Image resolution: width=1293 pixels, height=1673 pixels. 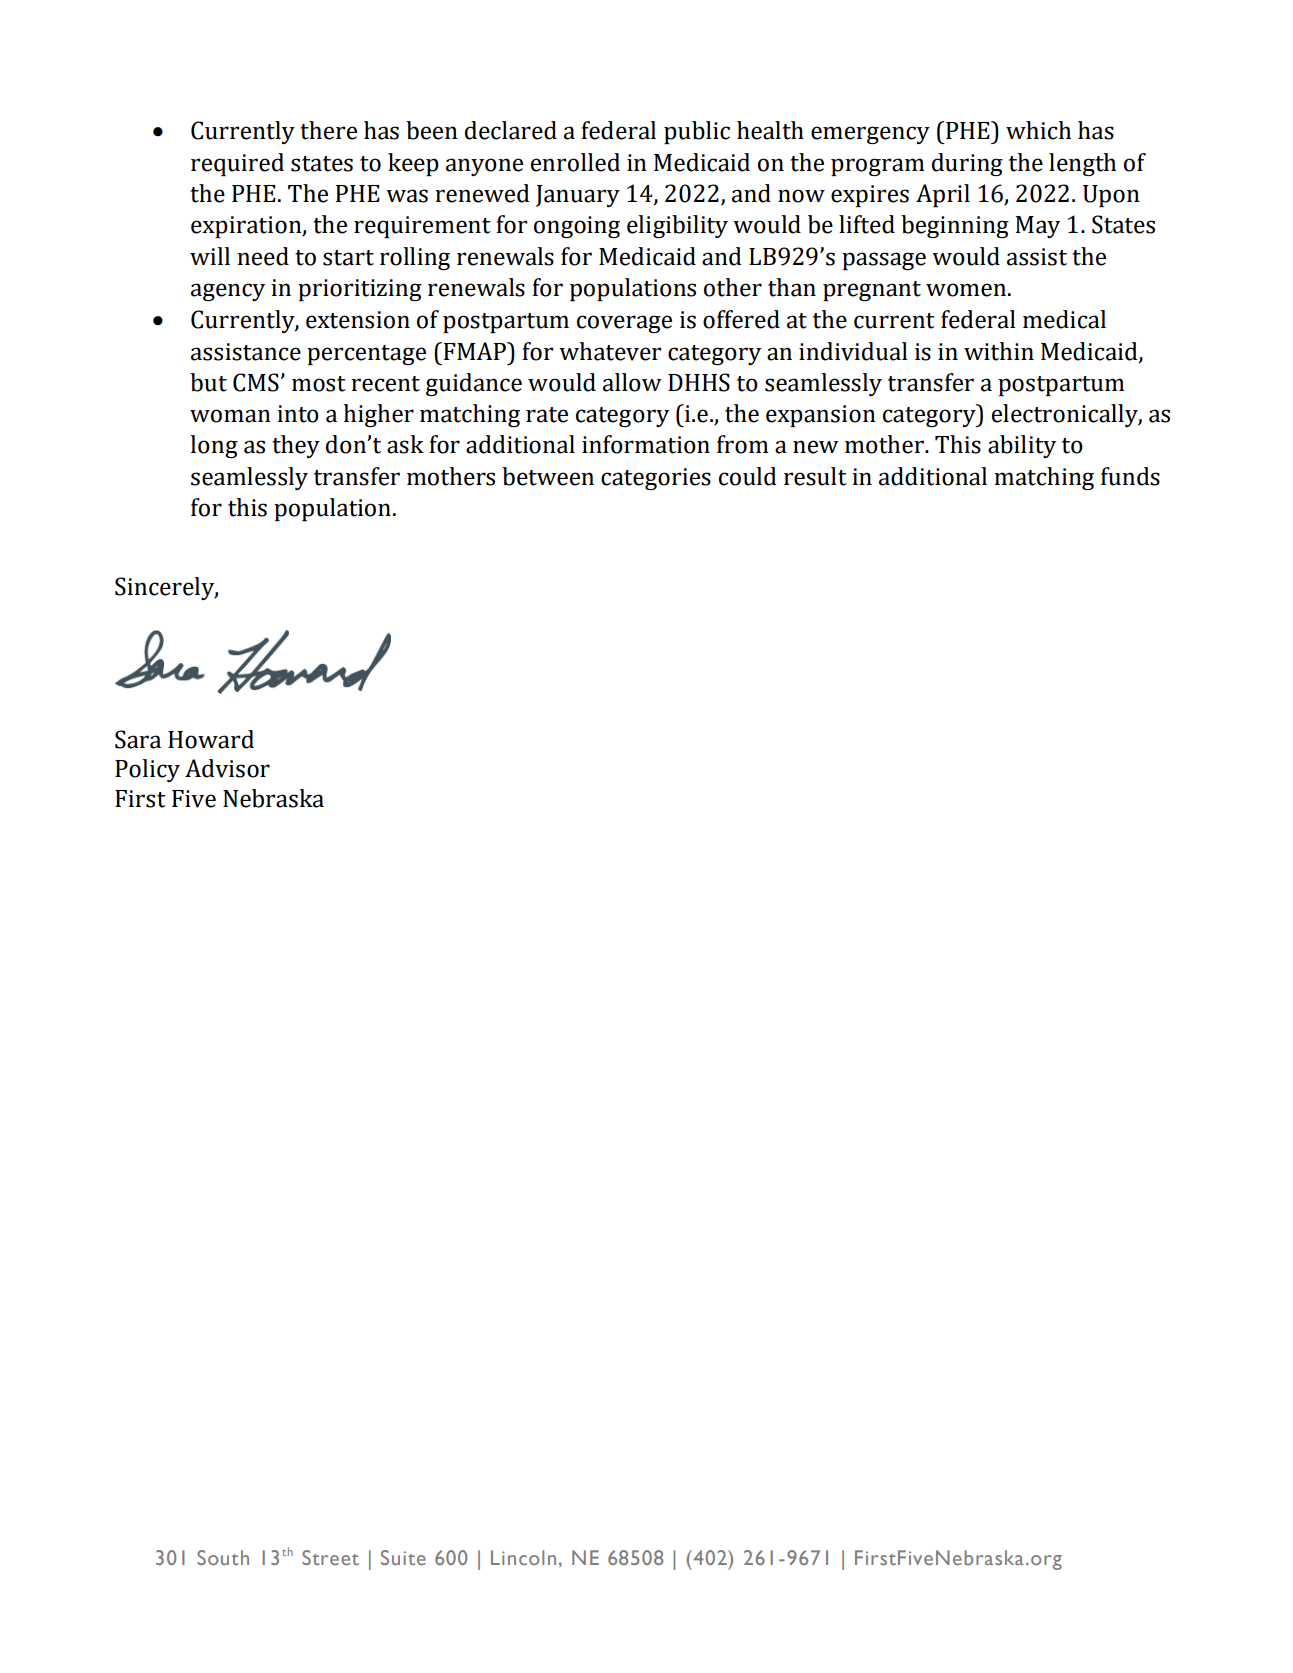 I want to click on they, so click(x=296, y=446).
